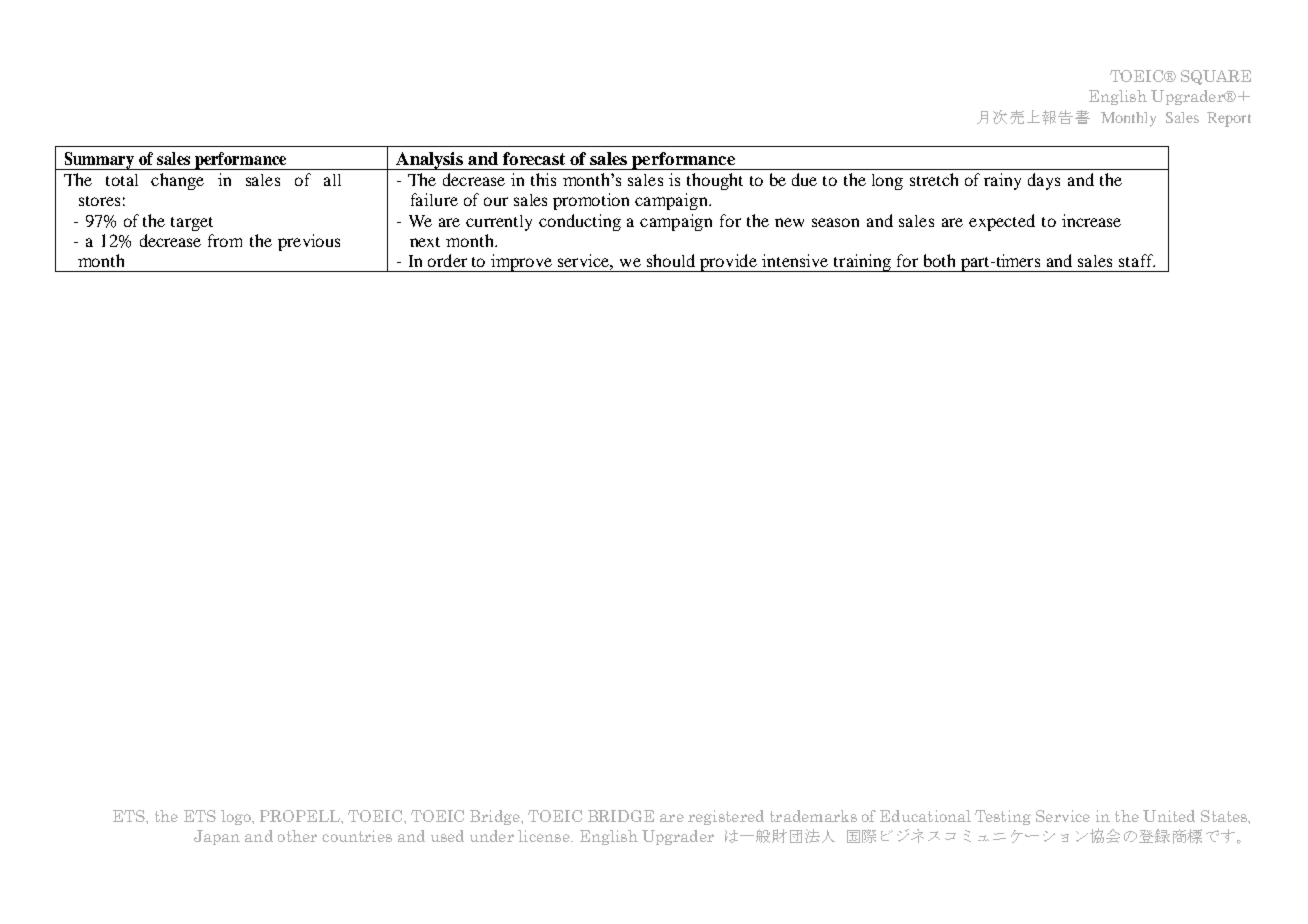 Image resolution: width=1308 pixels, height=924 pixels. What do you see at coordinates (1137, 260) in the screenshot?
I see `staff` at bounding box center [1137, 260].
